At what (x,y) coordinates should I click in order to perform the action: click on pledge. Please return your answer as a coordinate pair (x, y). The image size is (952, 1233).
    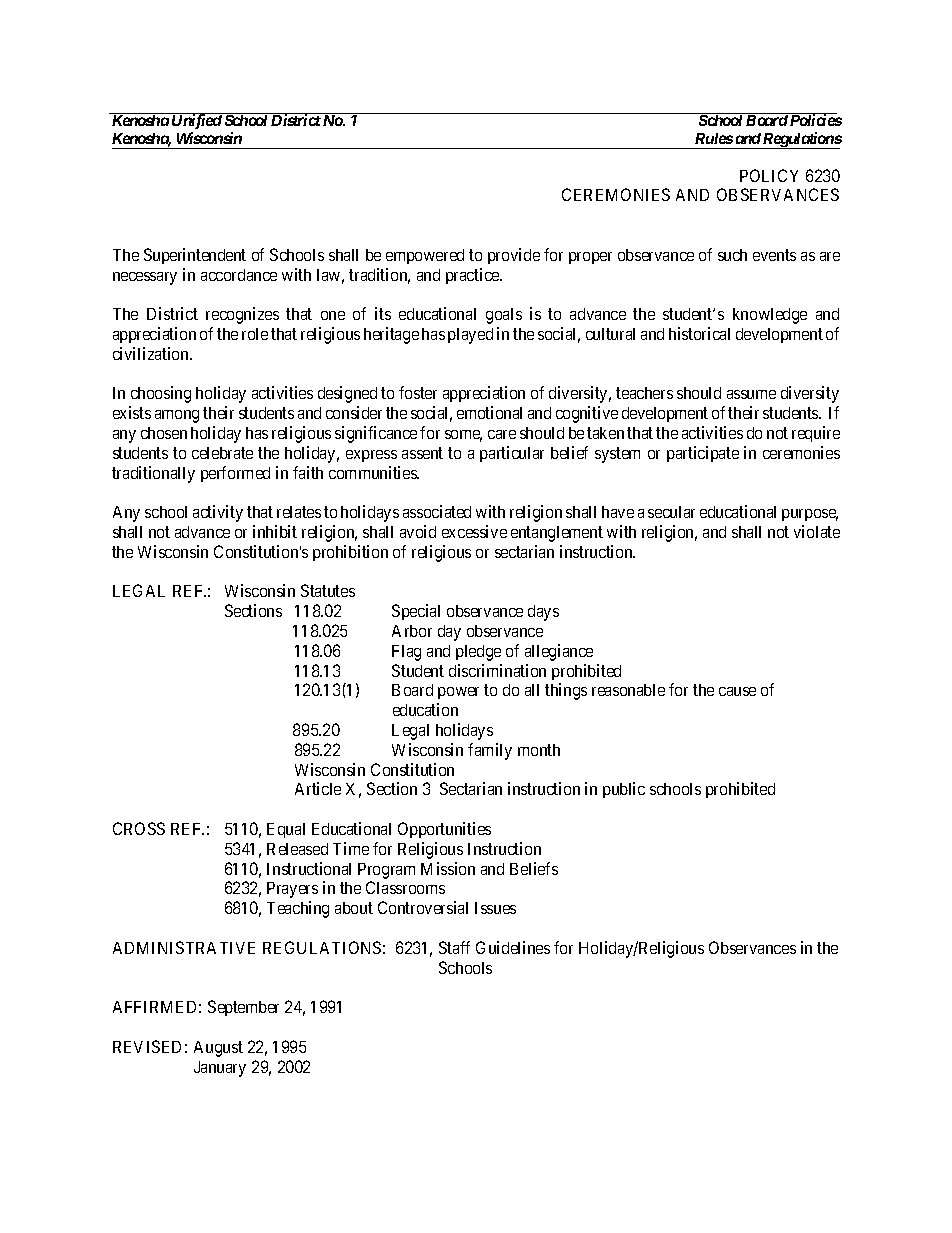
    Looking at the image, I should click on (478, 653).
